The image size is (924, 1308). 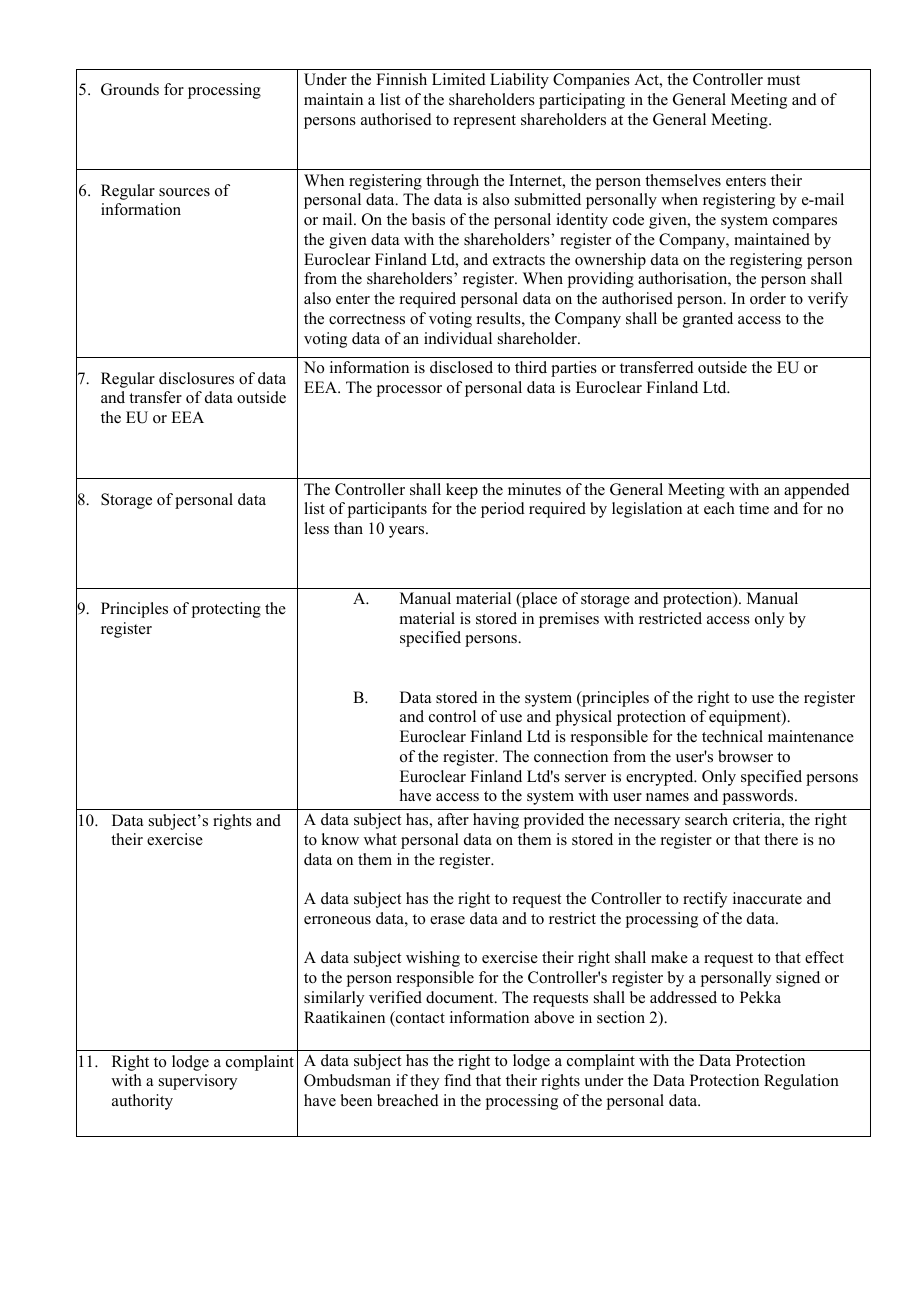 What do you see at coordinates (485, 122) in the document?
I see `represent` at bounding box center [485, 122].
